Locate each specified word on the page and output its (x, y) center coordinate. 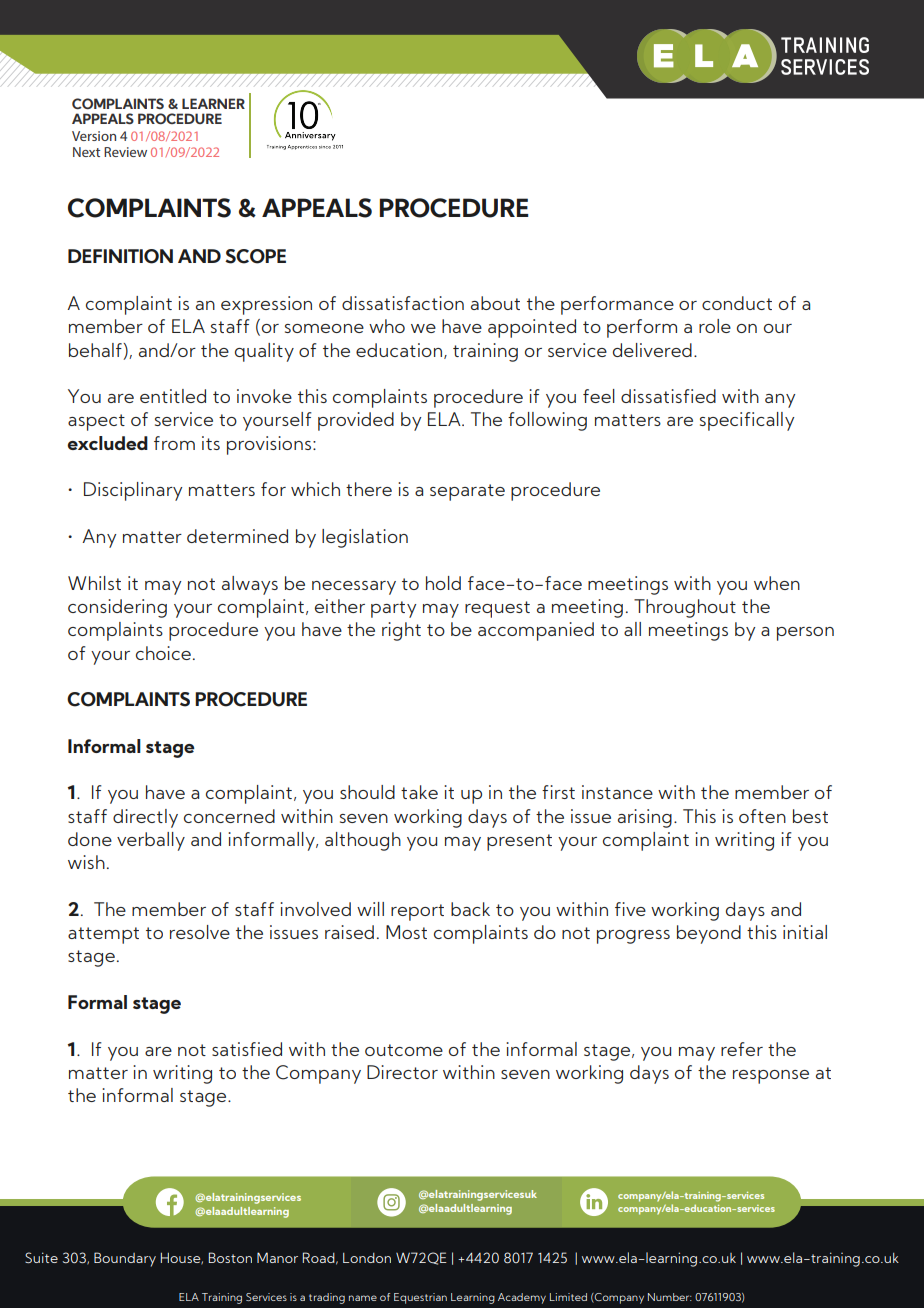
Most (406, 932)
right (401, 631)
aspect (96, 422)
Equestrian (420, 1298)
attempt (103, 935)
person (805, 634)
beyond (709, 934)
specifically (747, 421)
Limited (568, 1297)
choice (163, 653)
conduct (737, 303)
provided (356, 421)
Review (125, 152)
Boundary (125, 1259)
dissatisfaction (403, 303)
